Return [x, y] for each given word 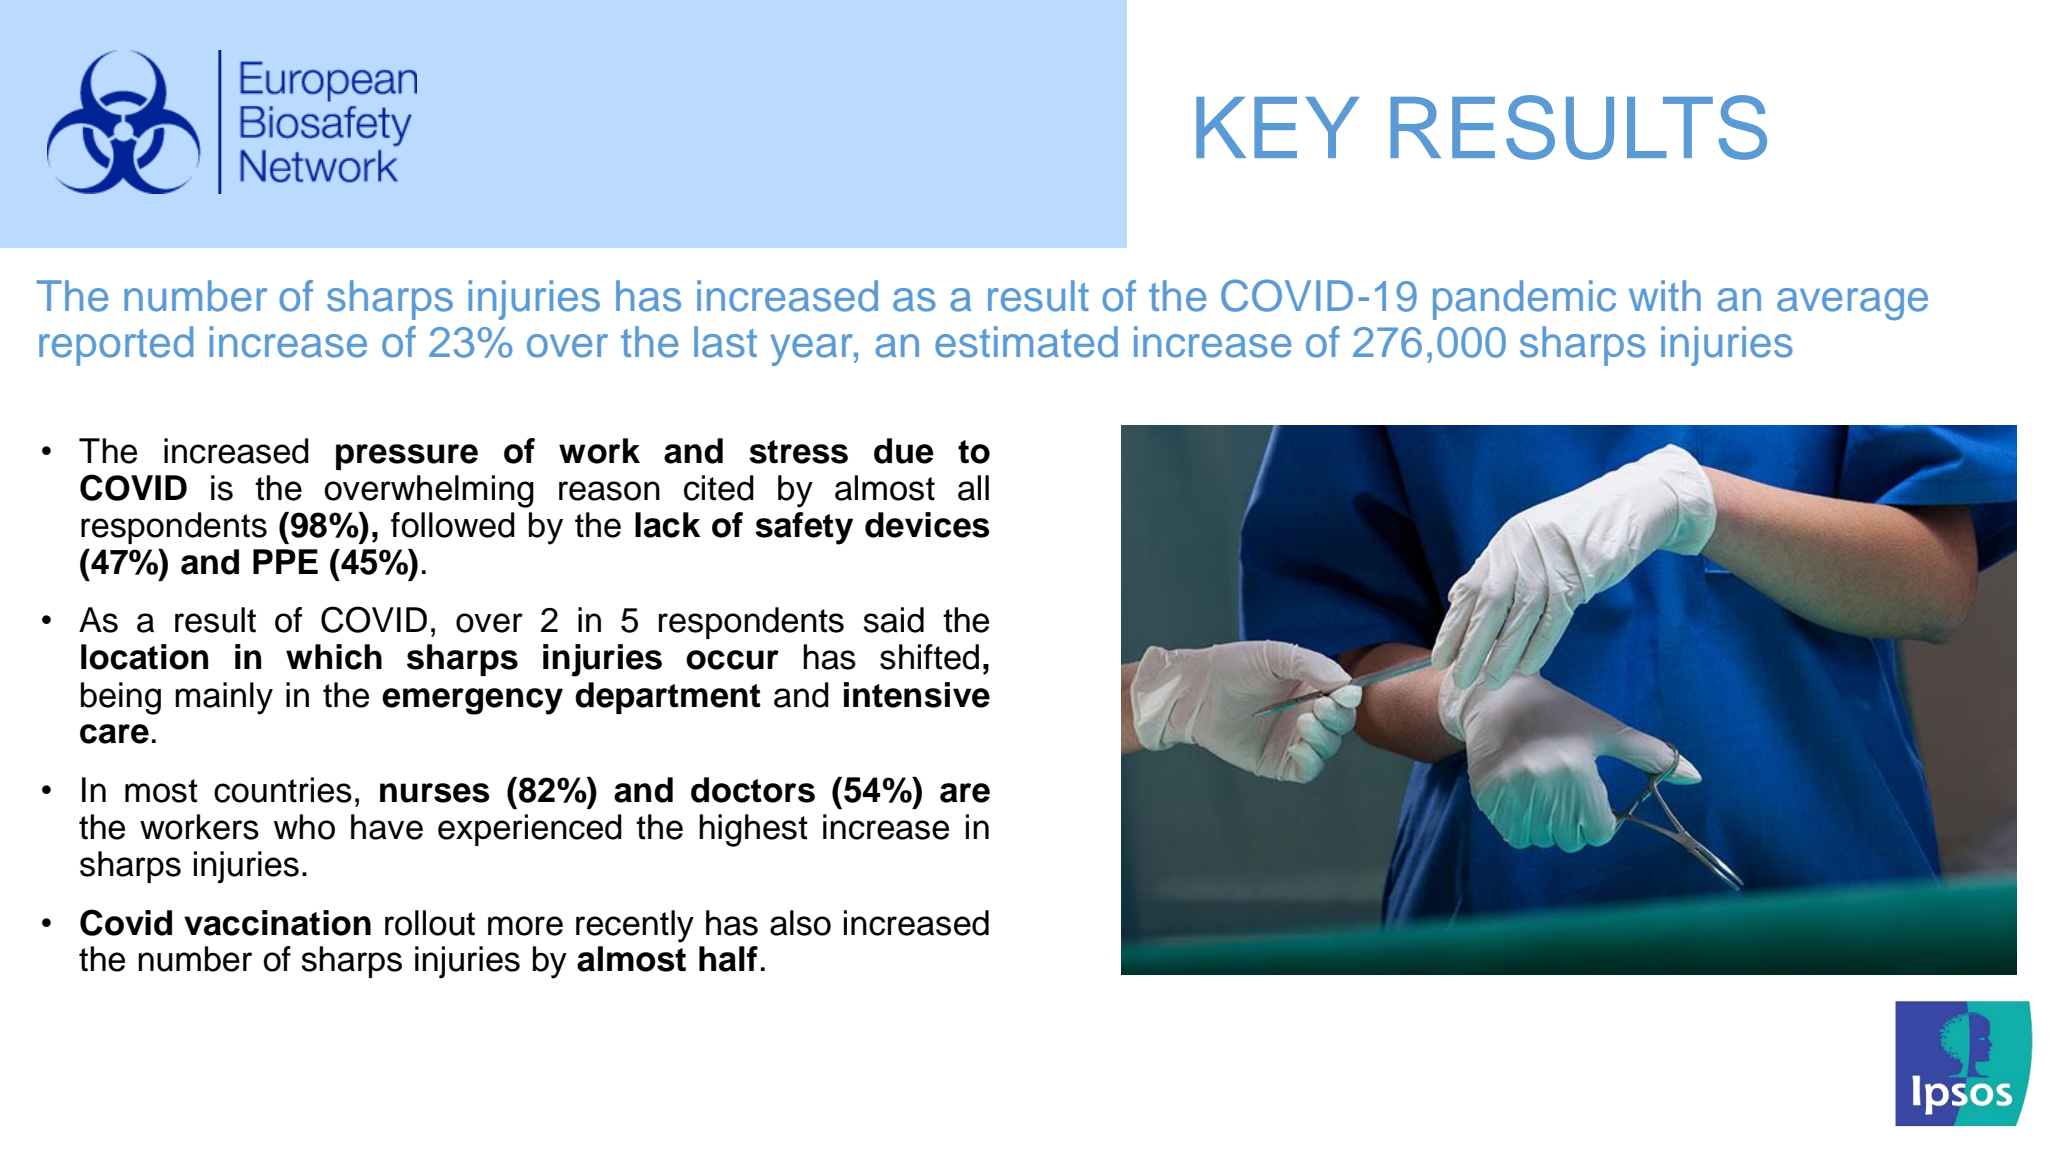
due [904, 451]
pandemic [1524, 300]
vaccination [277, 923]
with [1665, 295]
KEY [1277, 127]
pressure [407, 457]
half [728, 959]
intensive [917, 695]
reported [116, 346]
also [800, 923]
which [334, 657]
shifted [929, 657]
